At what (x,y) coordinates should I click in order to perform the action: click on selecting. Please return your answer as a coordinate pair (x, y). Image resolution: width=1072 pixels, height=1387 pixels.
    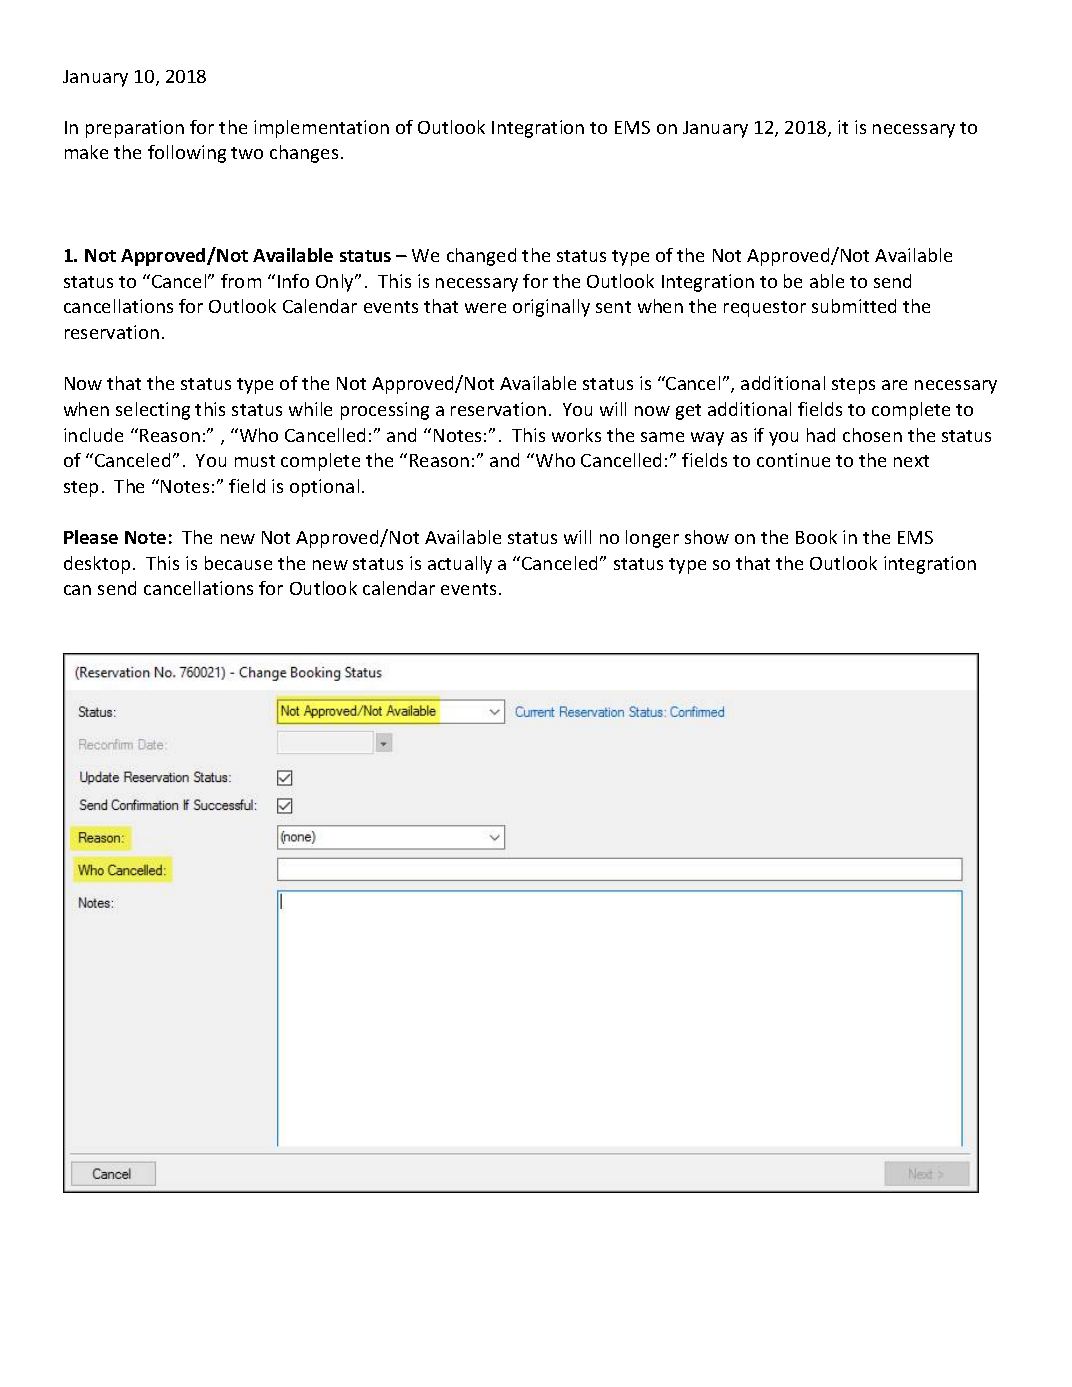
    Looking at the image, I should click on (153, 411).
